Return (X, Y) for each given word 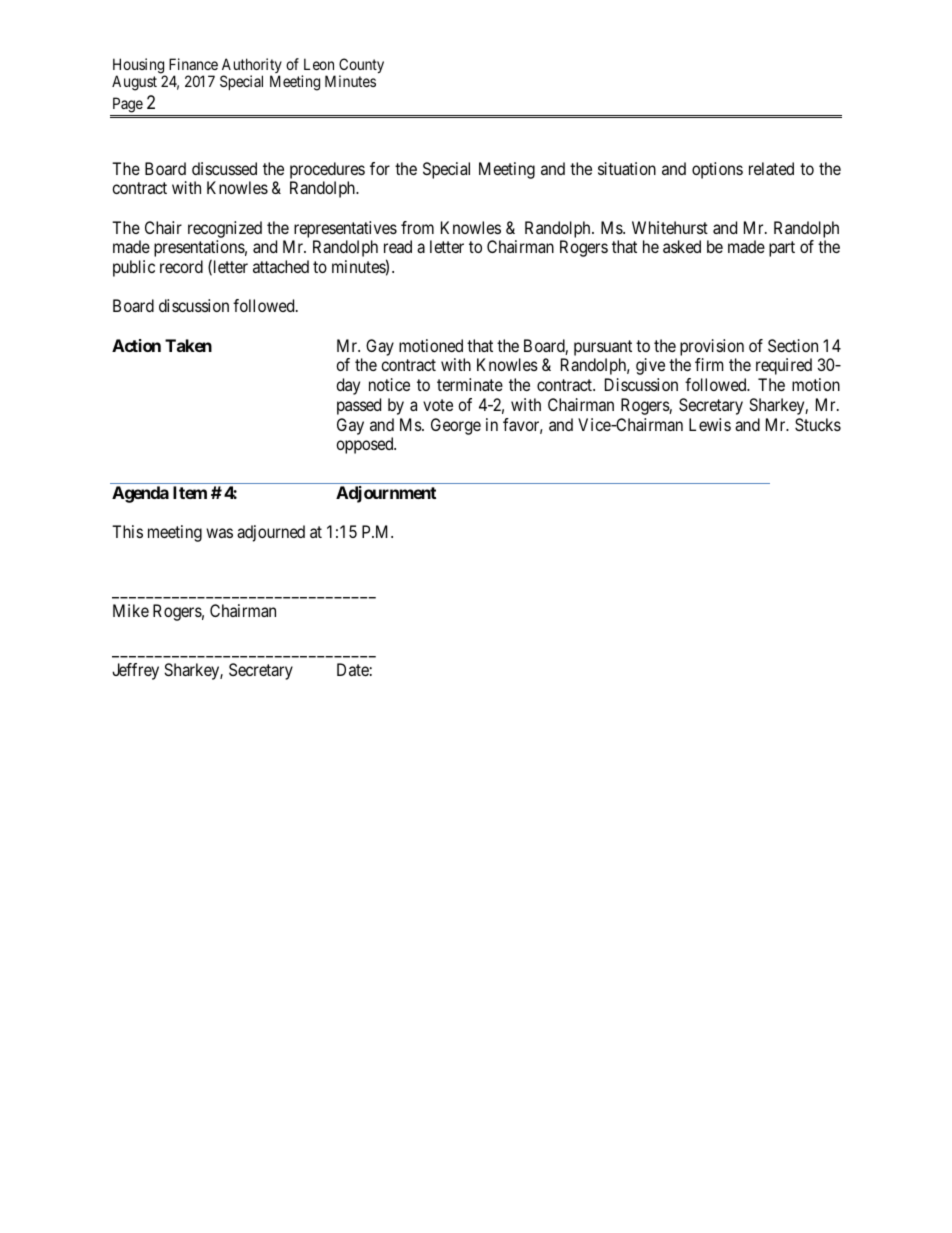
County (361, 67)
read (398, 246)
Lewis (710, 424)
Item (190, 492)
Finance (193, 64)
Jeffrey (135, 671)
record (181, 266)
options (717, 170)
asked (682, 246)
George (456, 426)
